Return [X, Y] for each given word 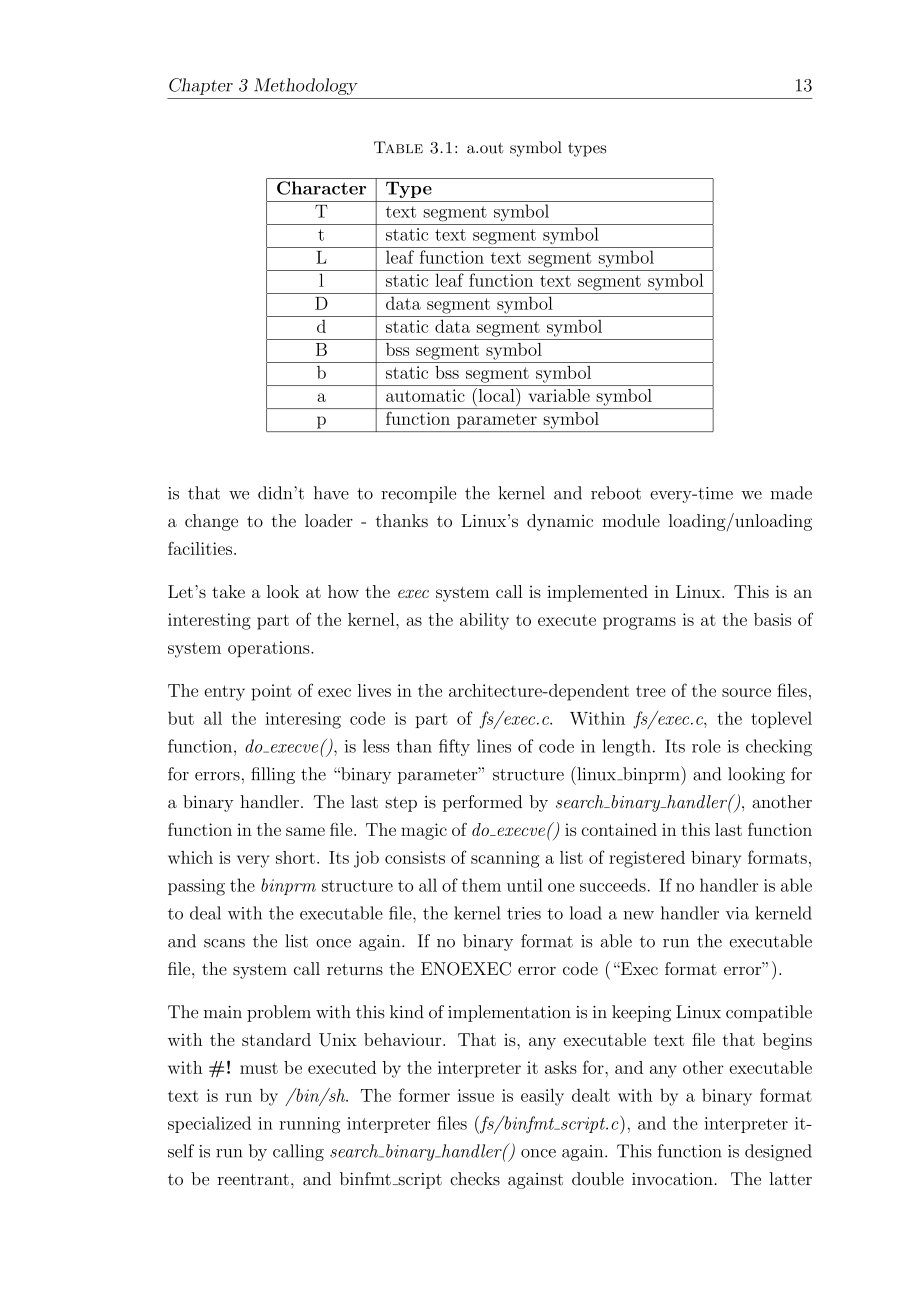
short [295, 857]
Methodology [306, 86]
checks [475, 1179]
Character [321, 188]
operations [270, 649]
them [481, 885]
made [791, 493]
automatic [425, 395]
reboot [616, 493]
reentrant [253, 1180]
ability [484, 621]
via [737, 913]
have [331, 493]
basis [772, 619]
